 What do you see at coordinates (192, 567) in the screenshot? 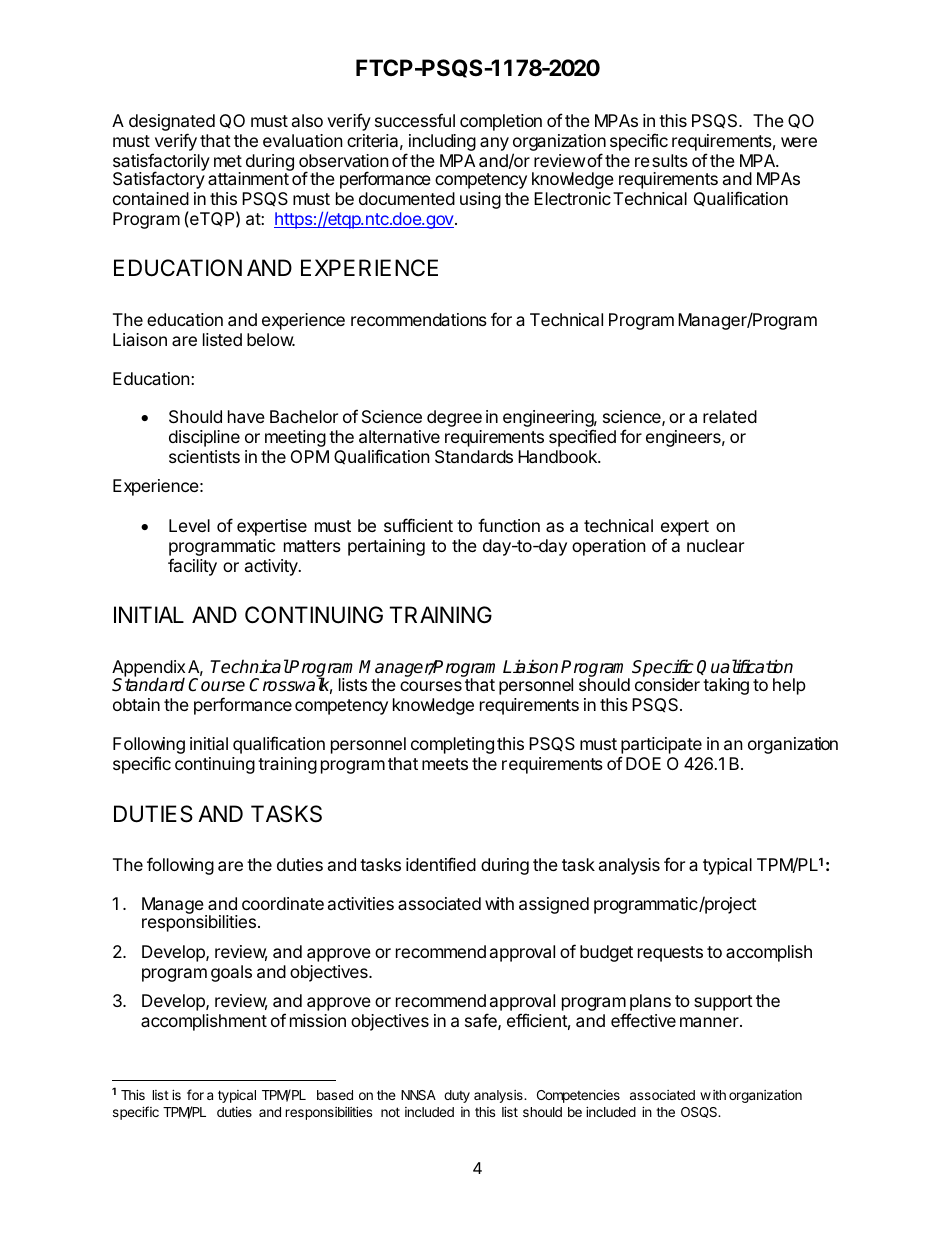
I see `facility` at bounding box center [192, 567].
